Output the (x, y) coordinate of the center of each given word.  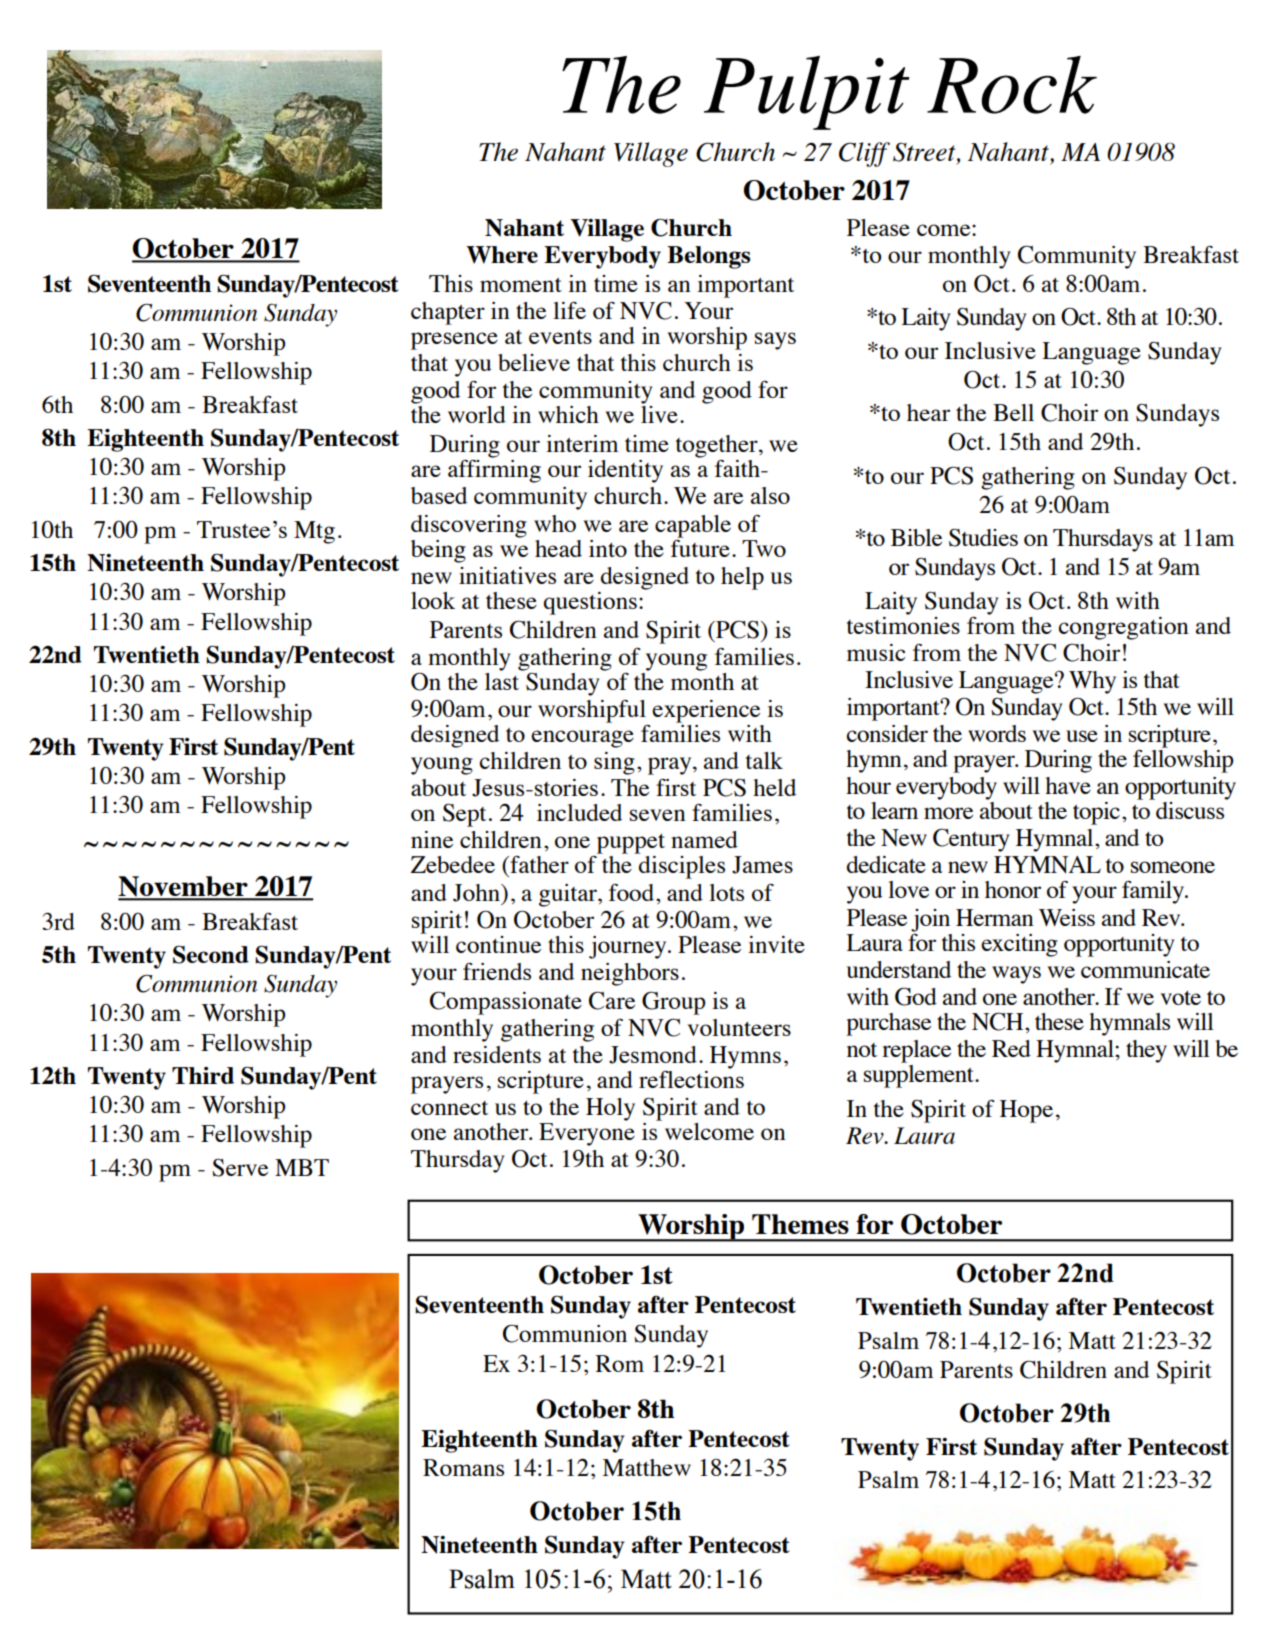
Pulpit (807, 93)
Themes (800, 1224)
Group (673, 1003)
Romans (463, 1467)
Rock (1012, 85)
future (700, 547)
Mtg (314, 532)
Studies (983, 537)
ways (1016, 975)
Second (211, 954)
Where (502, 255)
